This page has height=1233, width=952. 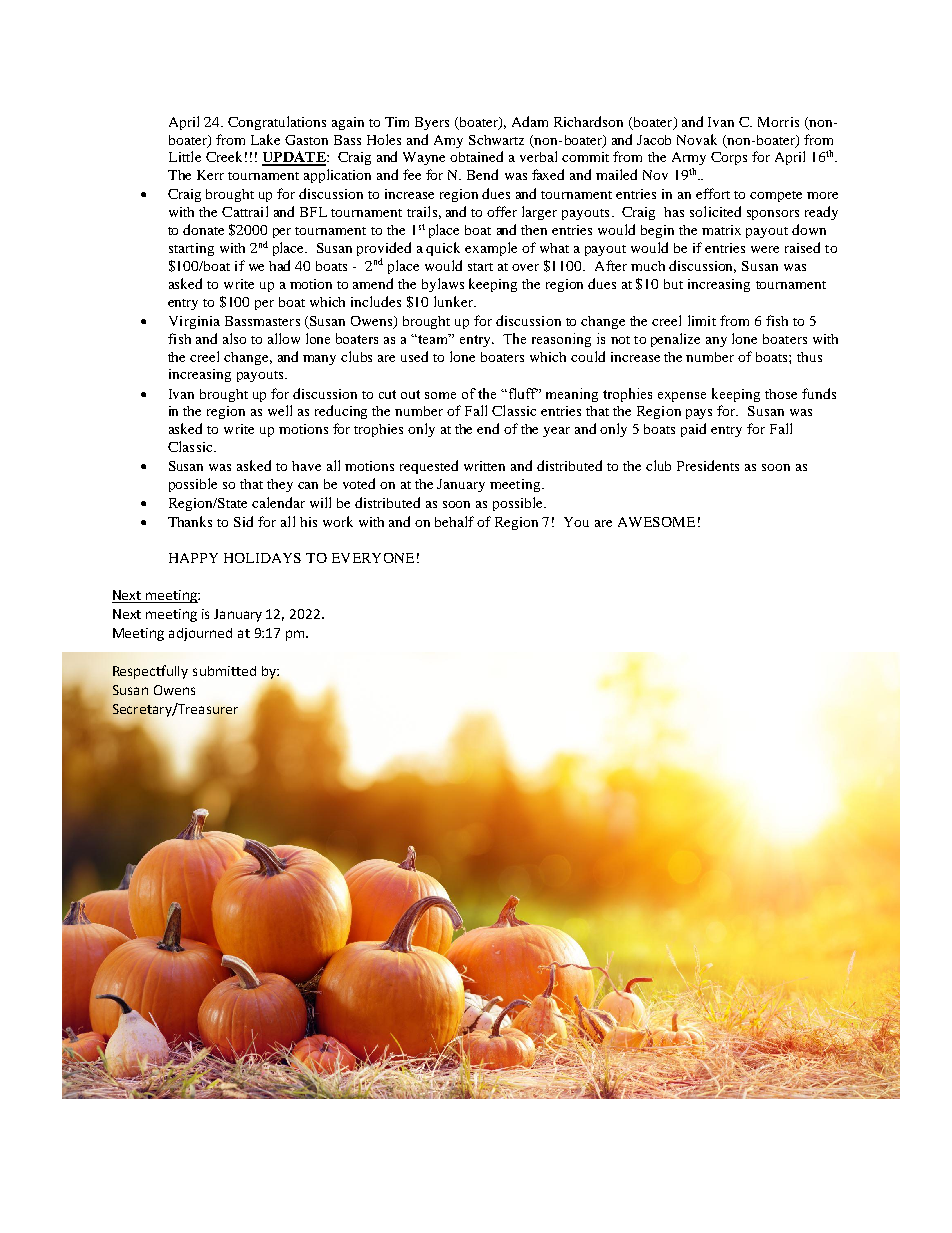 What do you see at coordinates (224, 671) in the page?
I see `submitted` at bounding box center [224, 671].
